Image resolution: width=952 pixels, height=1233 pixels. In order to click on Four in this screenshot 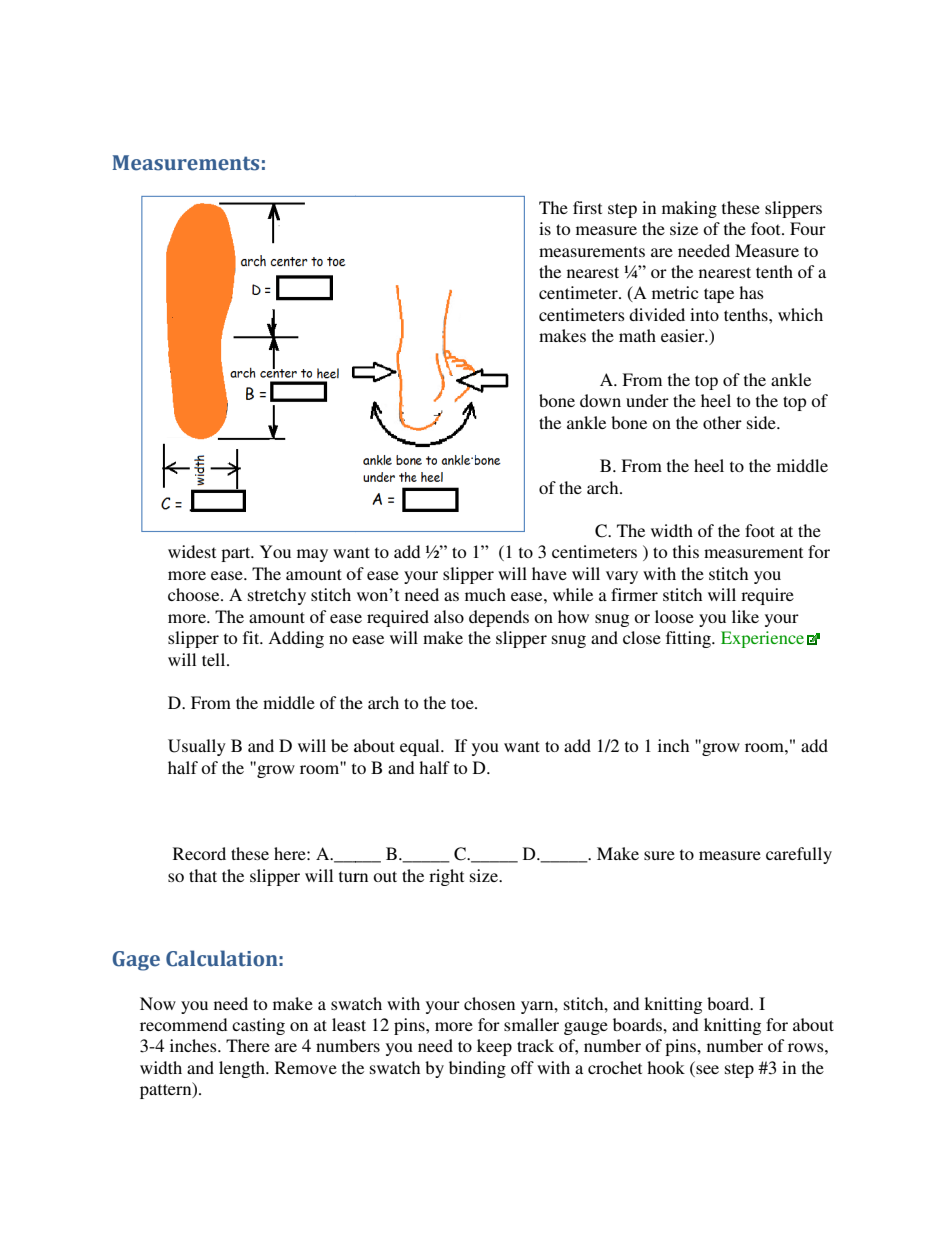, I will do `click(808, 228)`.
